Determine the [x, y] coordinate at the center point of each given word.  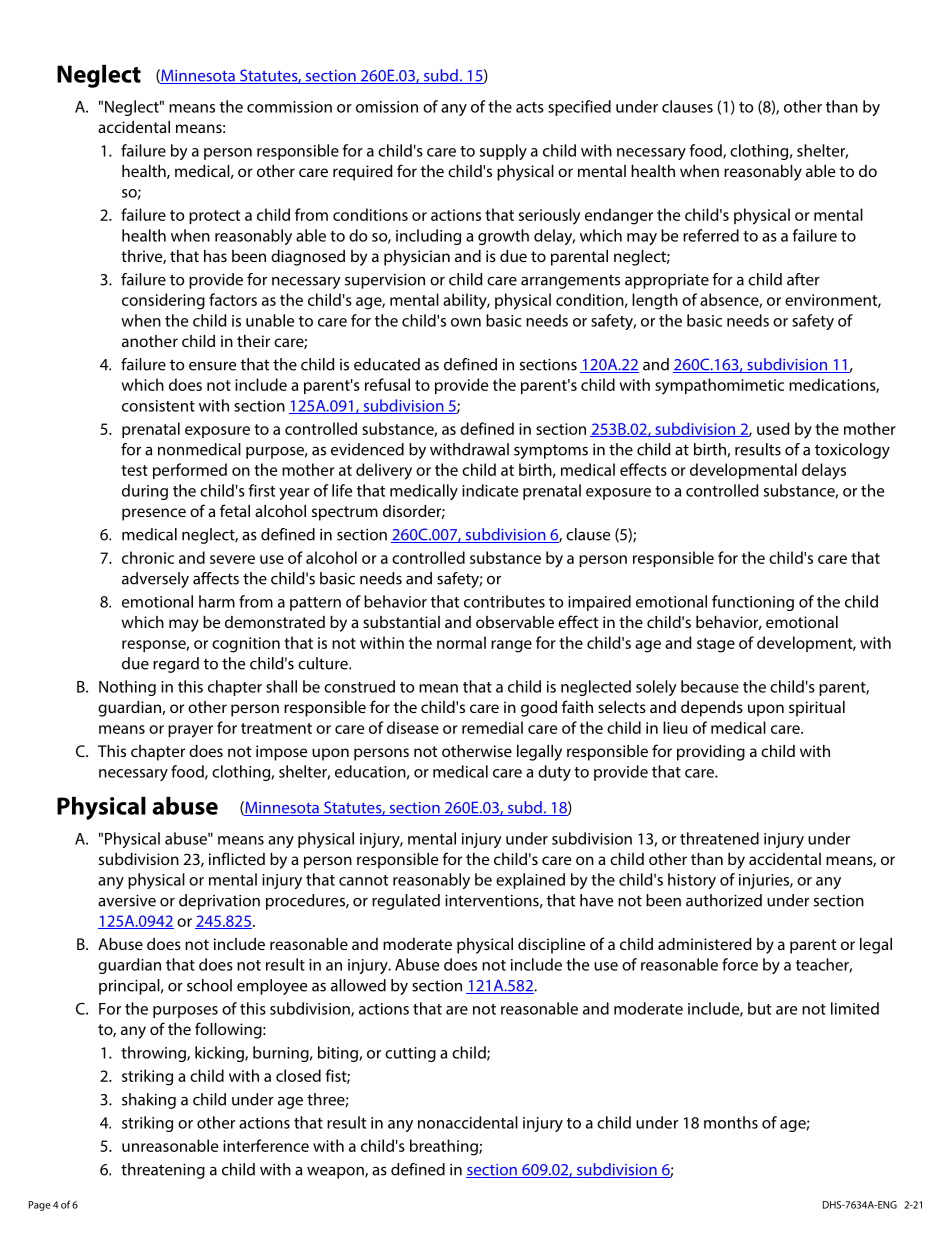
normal [461, 642]
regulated [406, 902]
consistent [158, 406]
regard [176, 665]
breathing [445, 1147]
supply [503, 152]
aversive [127, 900]
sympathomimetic [719, 386]
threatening [163, 1171]
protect [214, 217]
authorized [724, 900]
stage [716, 645]
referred [711, 235]
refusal [387, 384]
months [731, 1122]
